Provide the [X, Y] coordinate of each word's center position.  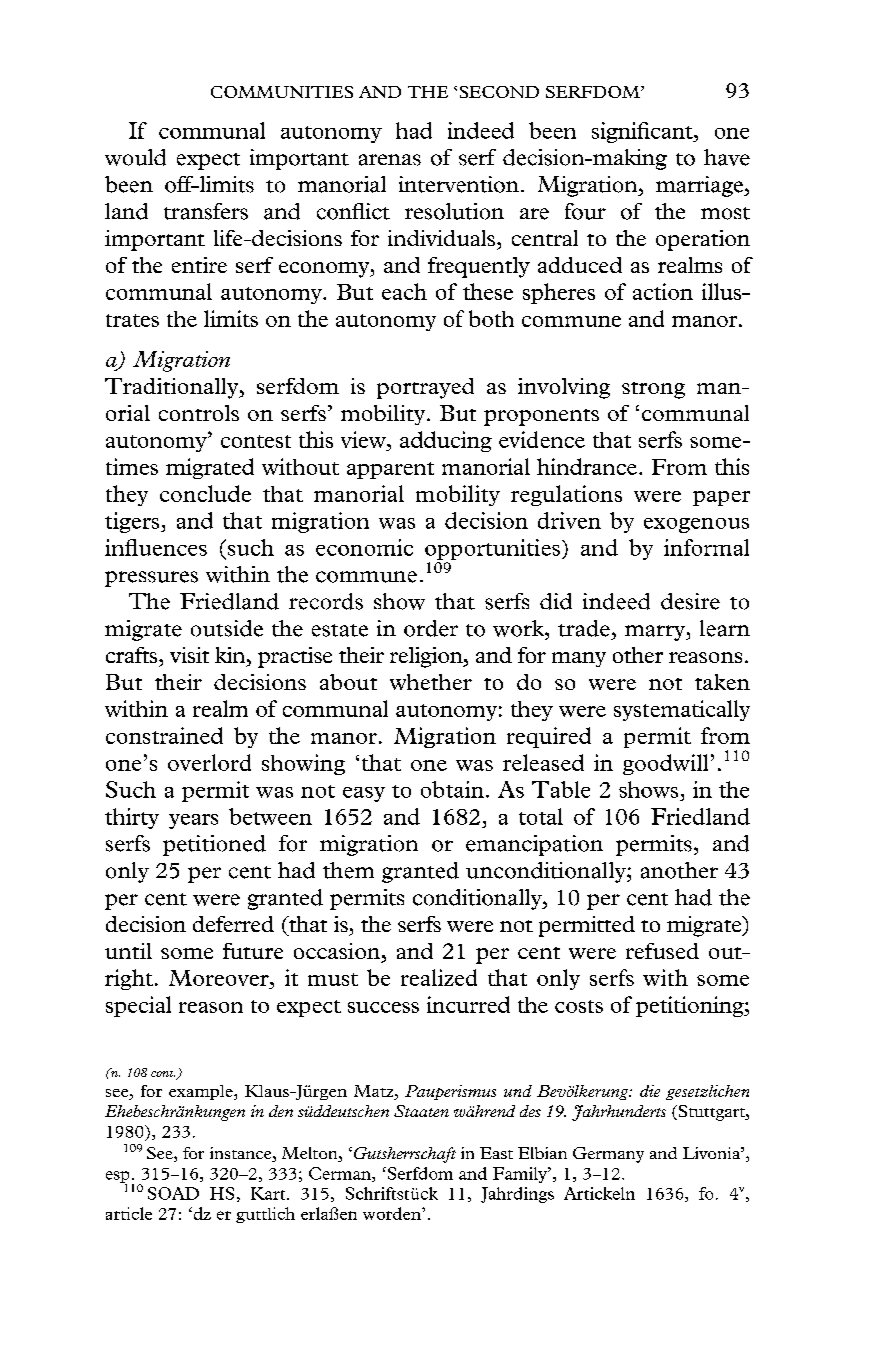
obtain [452, 789]
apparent [390, 470]
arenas [390, 160]
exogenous [696, 525]
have [727, 157]
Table [561, 789]
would [135, 157]
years [193, 821]
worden [393, 1213]
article [129, 1213]
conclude [205, 493]
